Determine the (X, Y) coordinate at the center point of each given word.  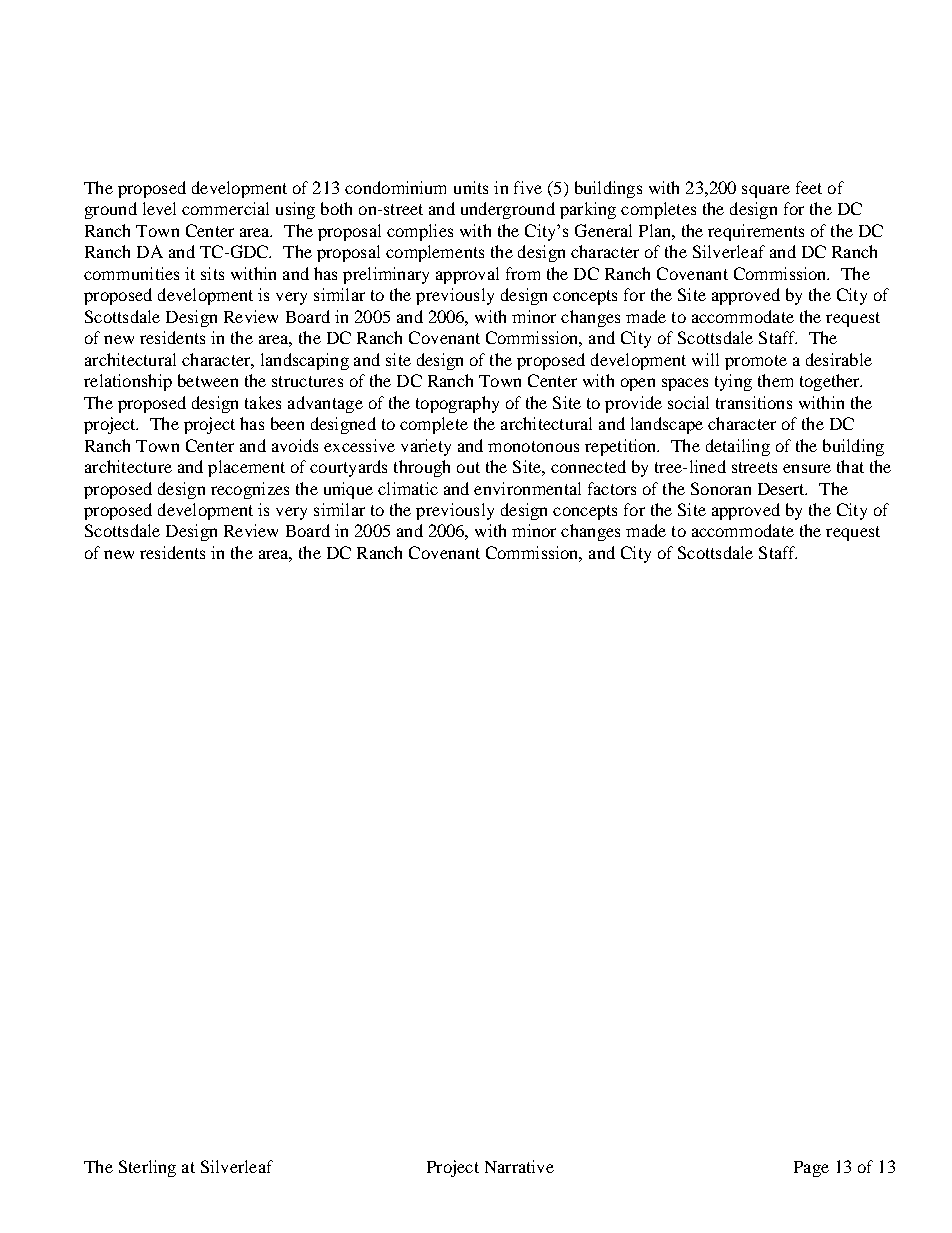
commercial (225, 208)
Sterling (147, 1168)
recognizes (250, 490)
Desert (782, 489)
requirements (756, 232)
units (471, 187)
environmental (527, 488)
